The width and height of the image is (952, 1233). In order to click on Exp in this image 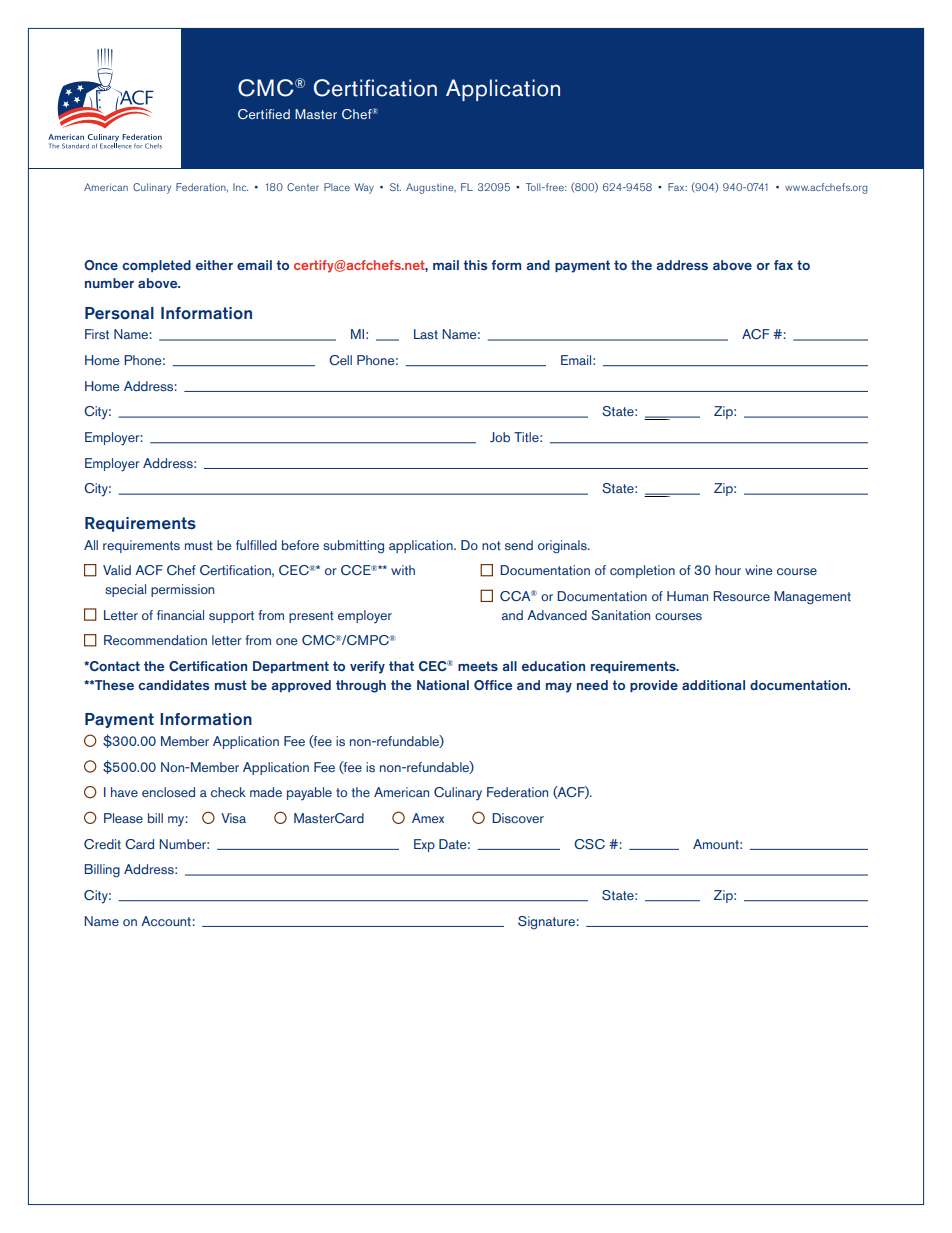, I will do `click(424, 845)`.
